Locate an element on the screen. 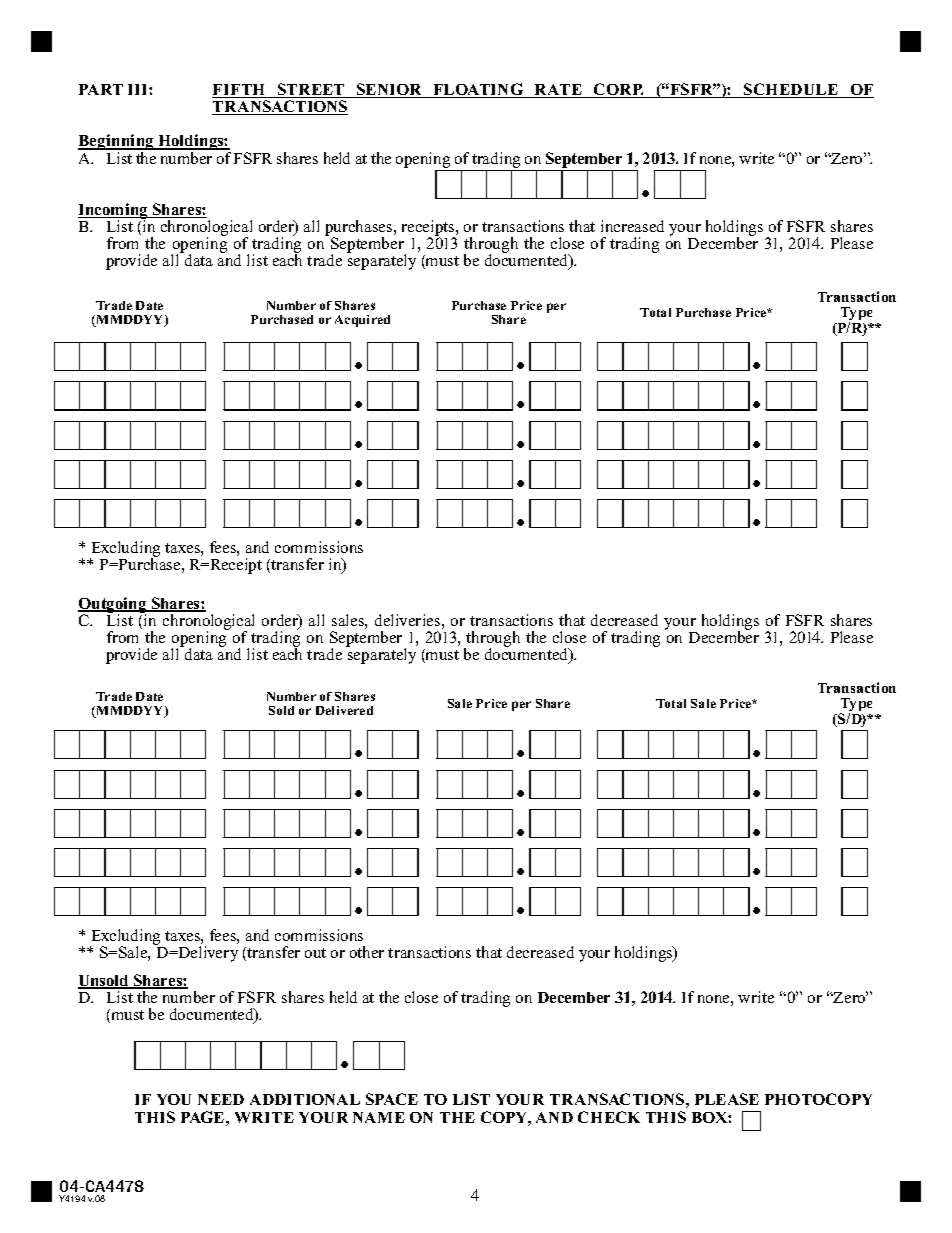  SPACE is located at coordinates (392, 1099).
